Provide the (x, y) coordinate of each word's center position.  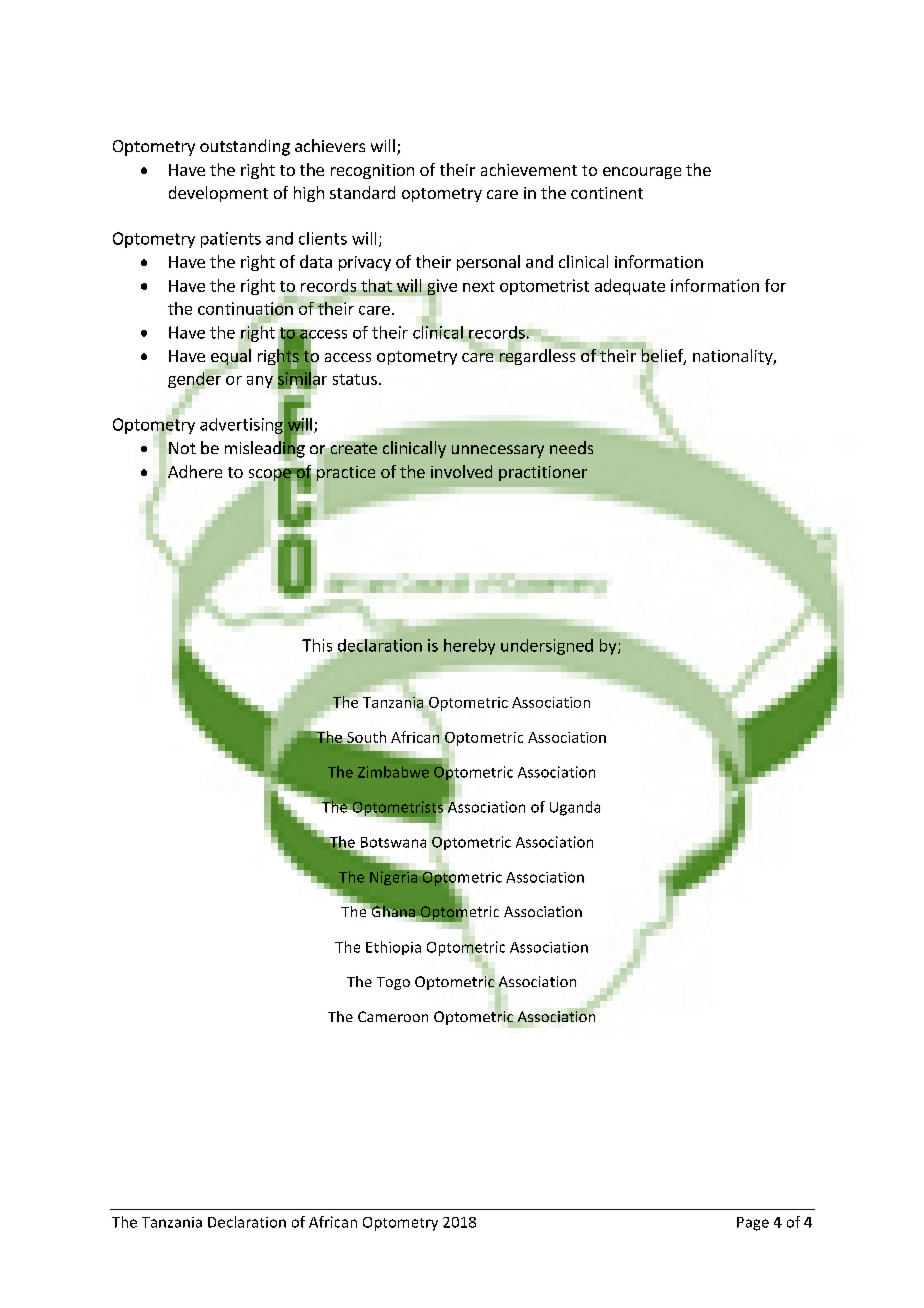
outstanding (245, 147)
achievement (529, 169)
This (317, 645)
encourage (642, 173)
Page (753, 1224)
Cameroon (393, 1016)
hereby (469, 647)
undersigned (547, 647)
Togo (393, 983)
